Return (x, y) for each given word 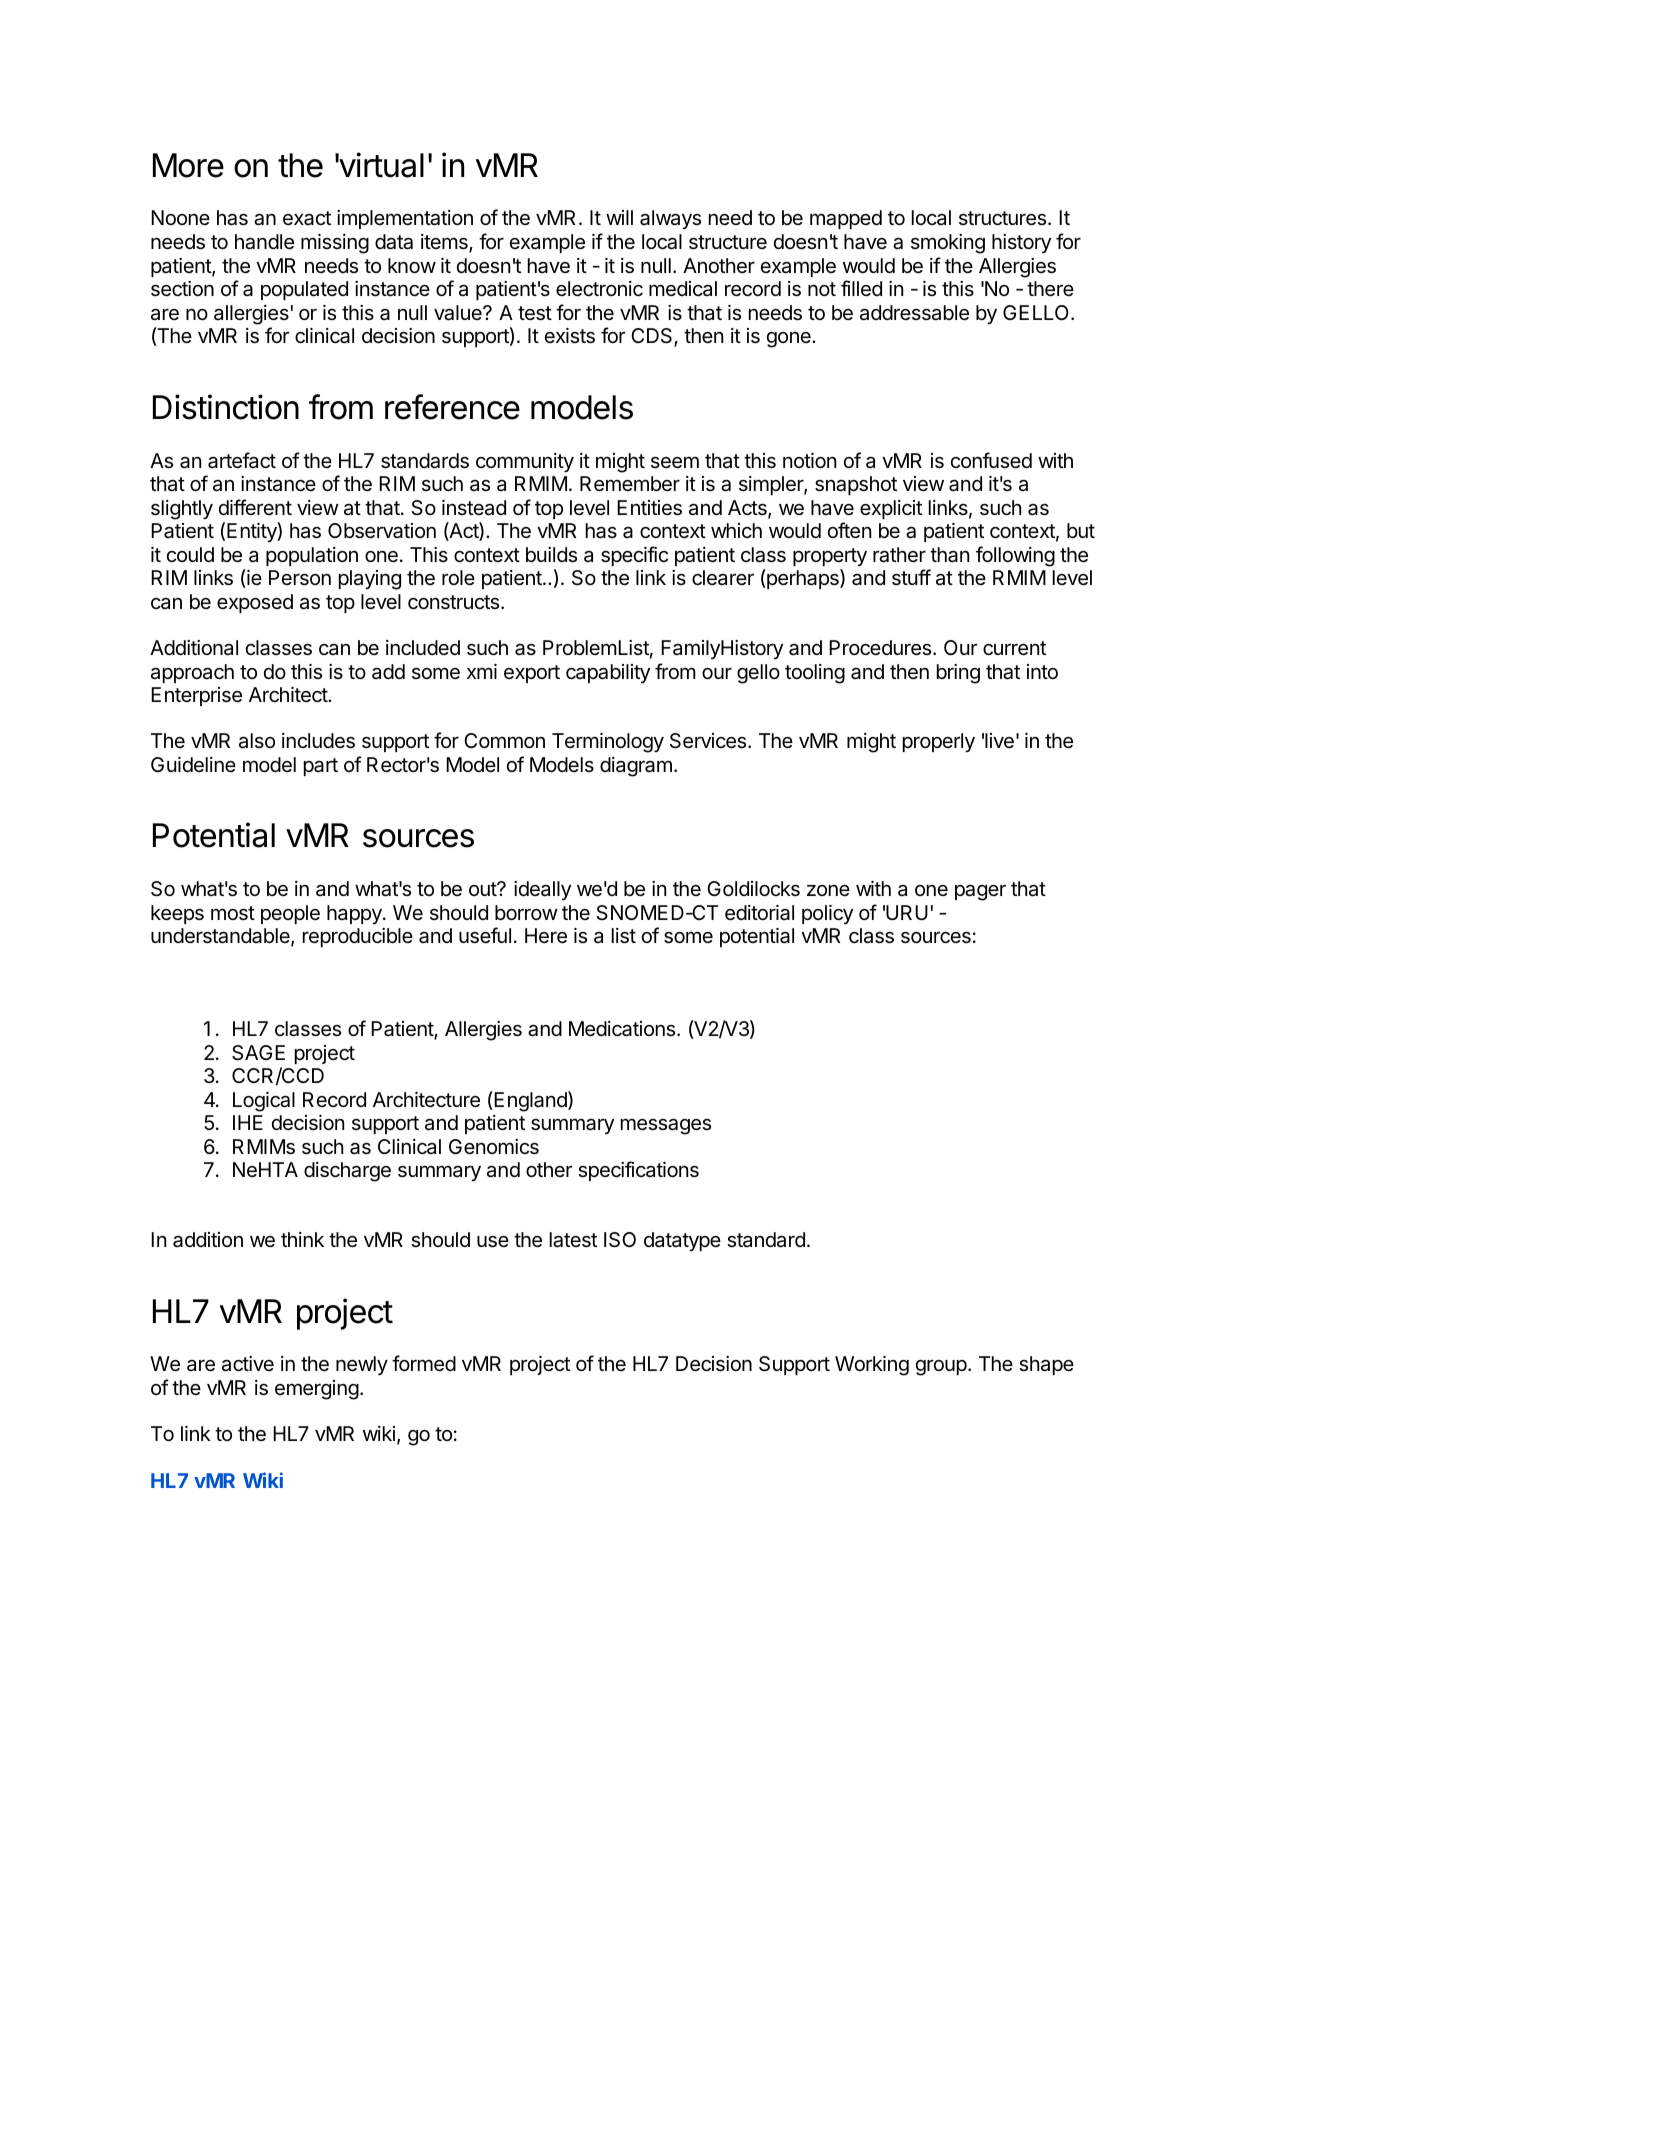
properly (939, 742)
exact (307, 218)
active (248, 1364)
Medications (622, 1029)
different (255, 507)
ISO (620, 1240)
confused (991, 460)
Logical (264, 1102)
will (619, 217)
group (941, 1367)
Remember (630, 484)
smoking (948, 244)
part (321, 767)
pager (980, 892)
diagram (636, 767)
